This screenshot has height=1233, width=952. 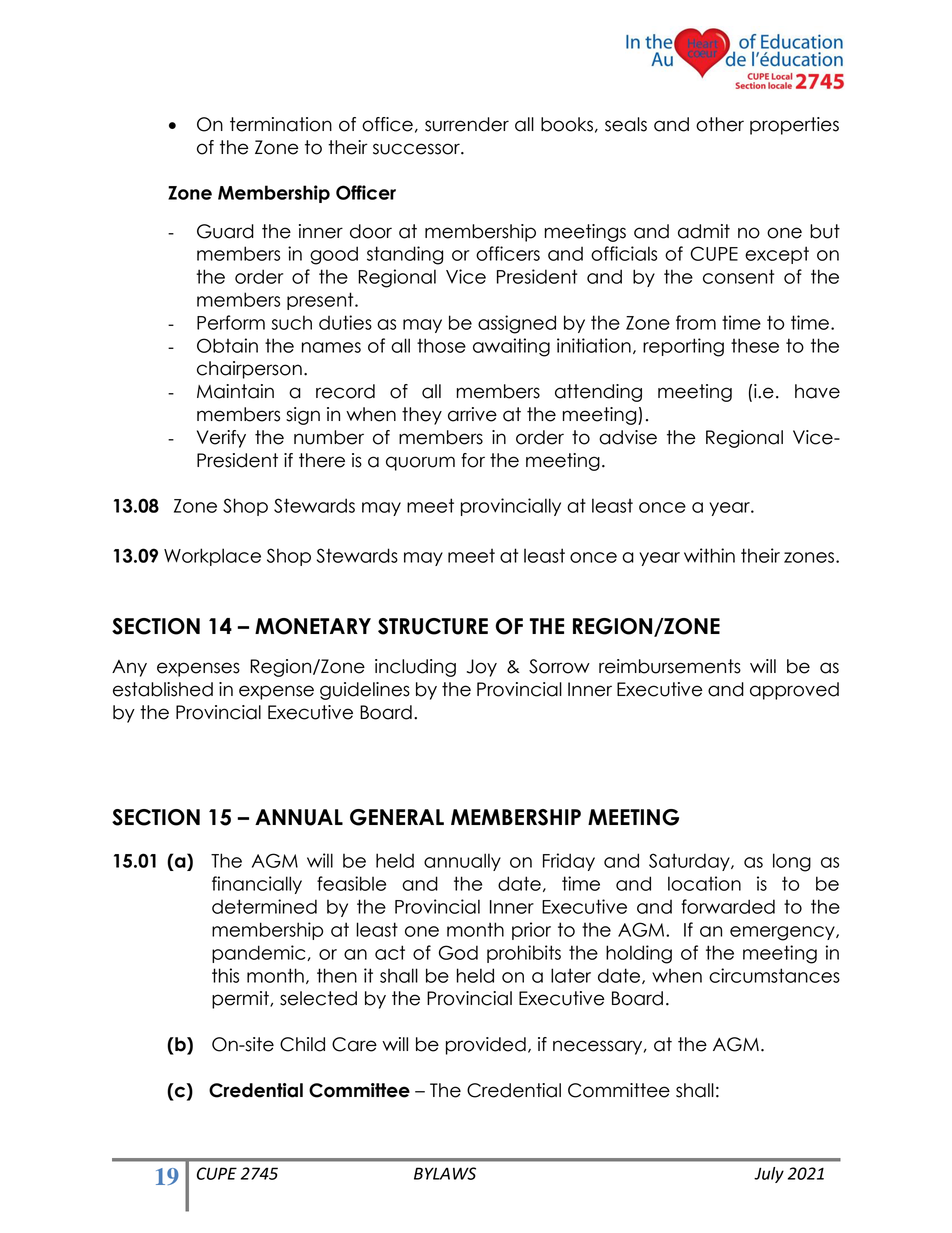 I want to click on within, so click(x=709, y=555).
